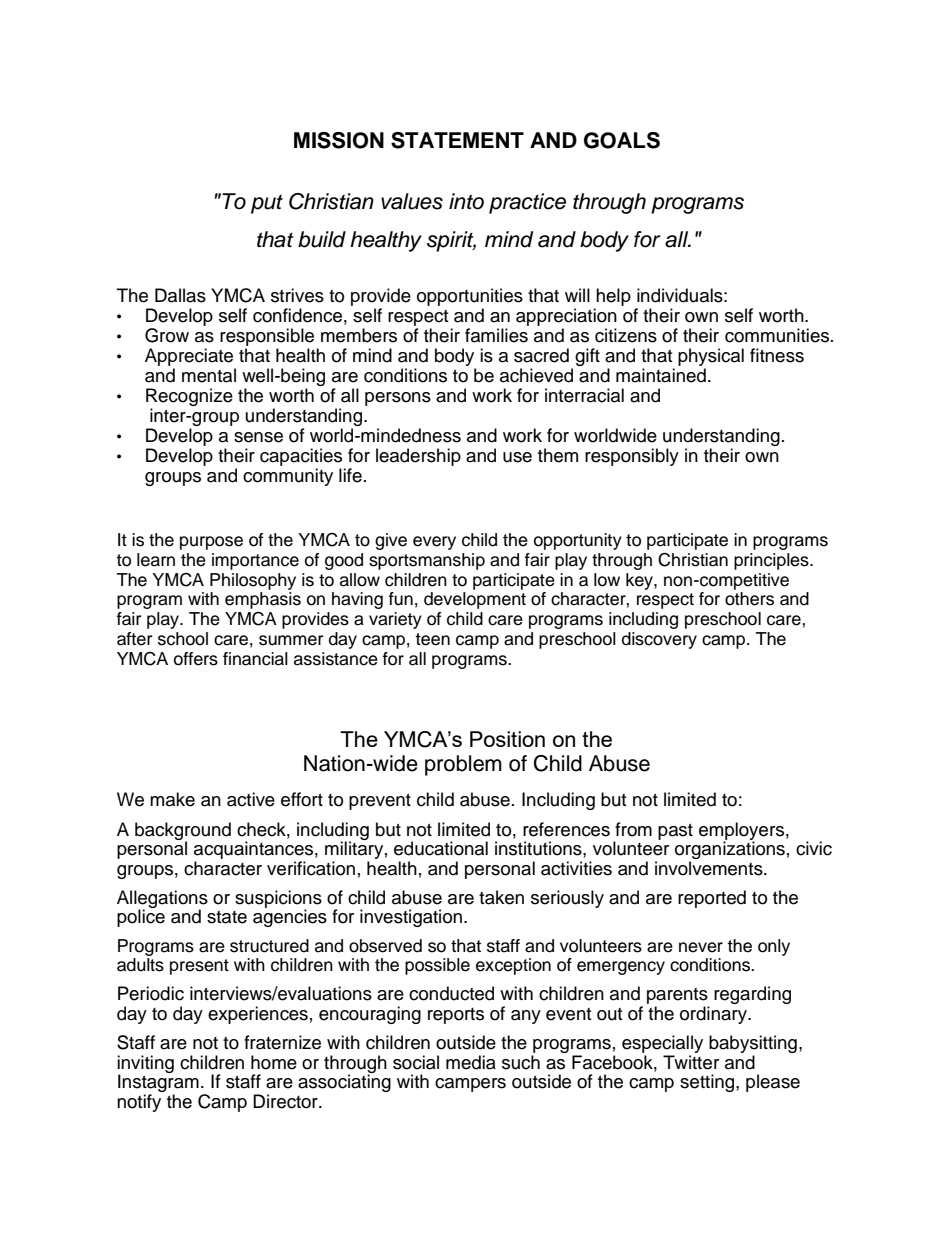 The height and width of the image is (1233, 952). Describe the element at coordinates (466, 201) in the image. I see `into` at that location.
